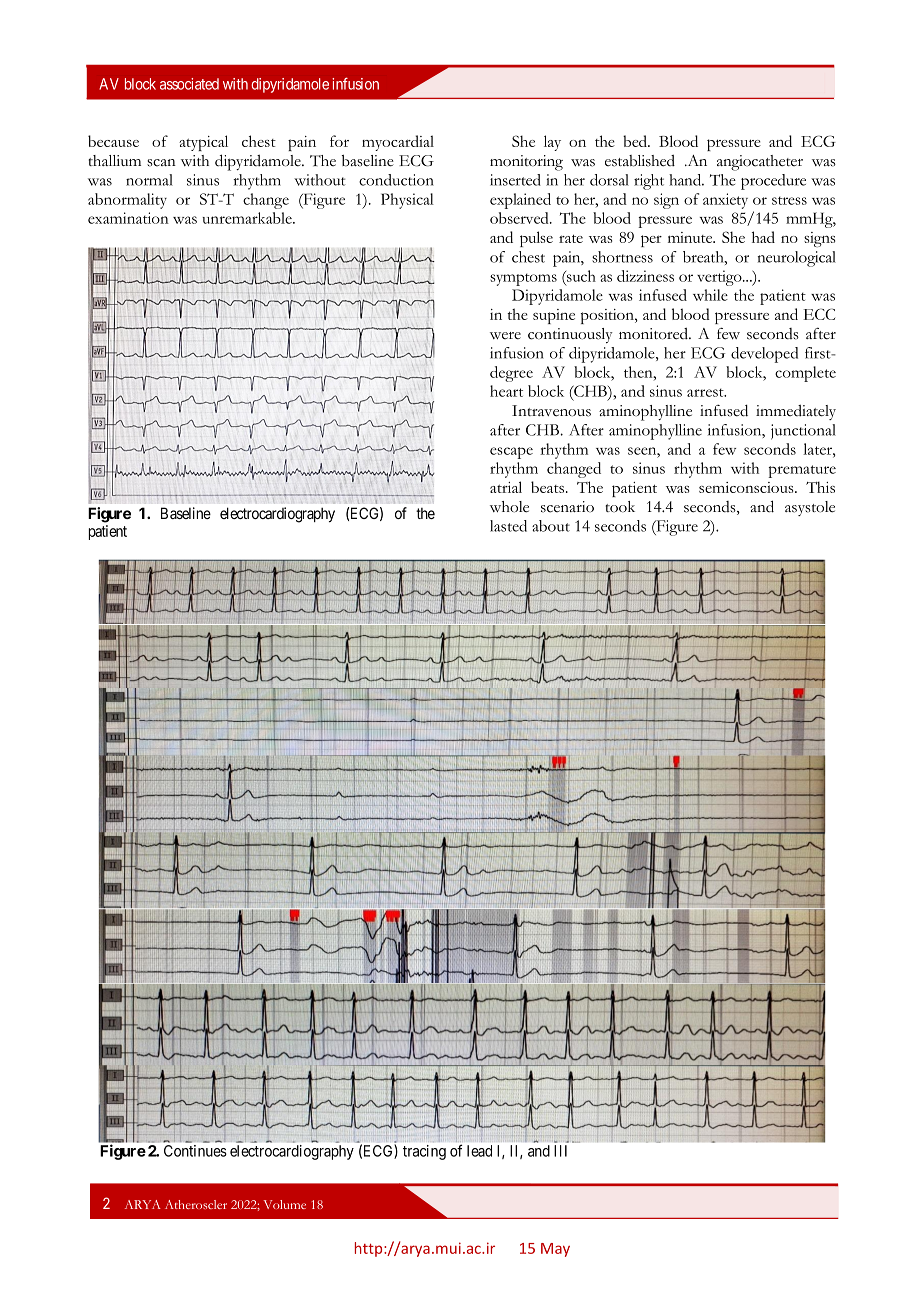  Describe the element at coordinates (560, 1151) in the document. I see `III` at that location.
